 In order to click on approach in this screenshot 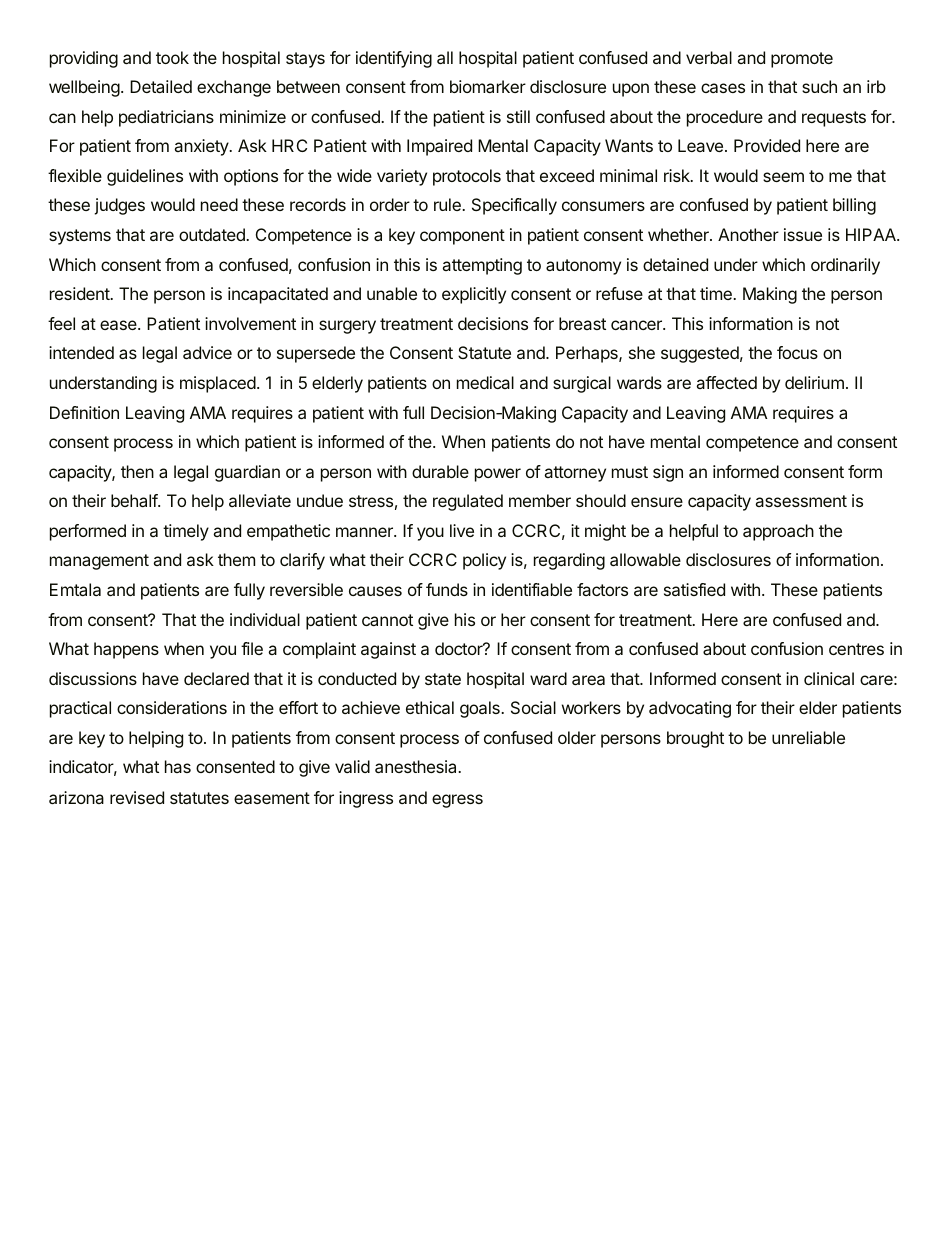, I will do `click(778, 532)`.
